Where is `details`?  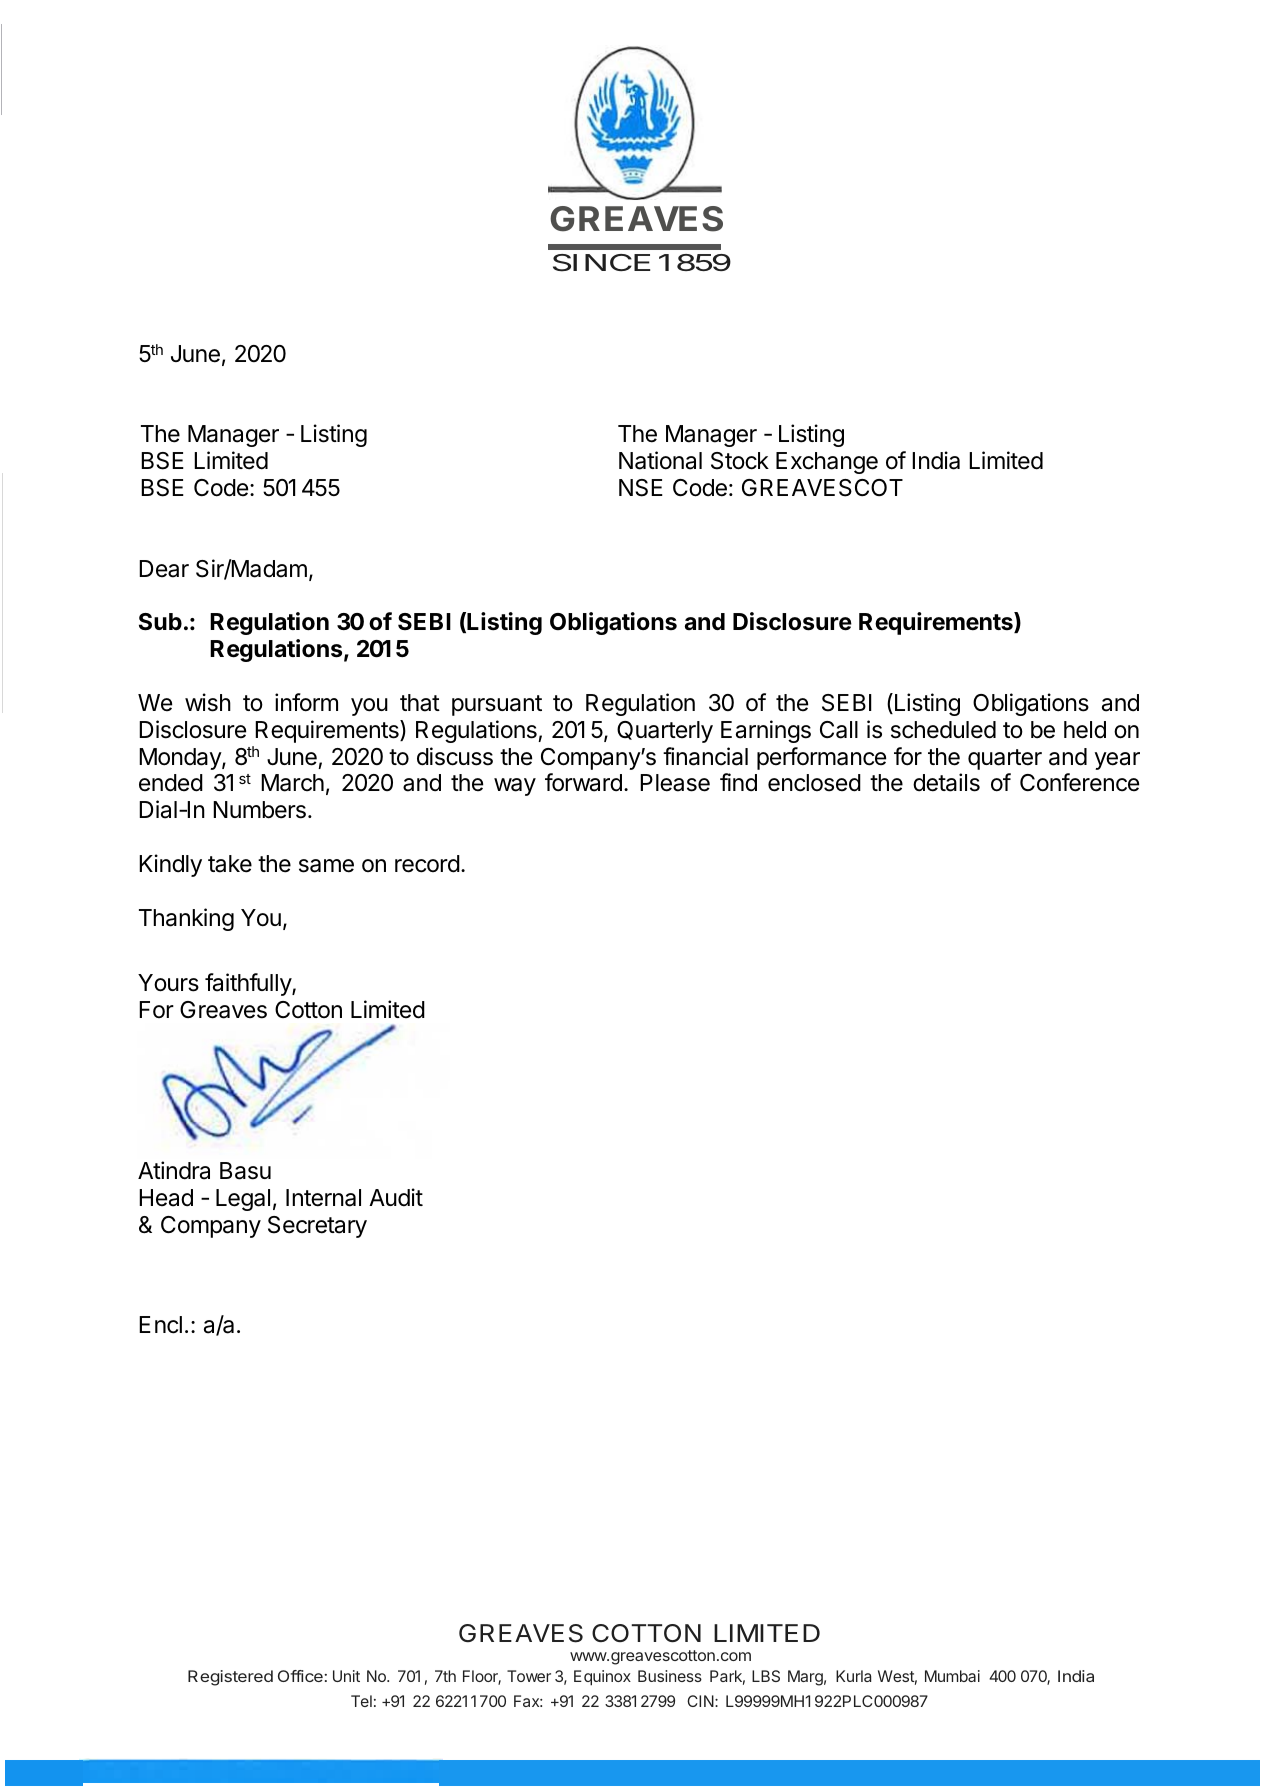 details is located at coordinates (946, 782).
